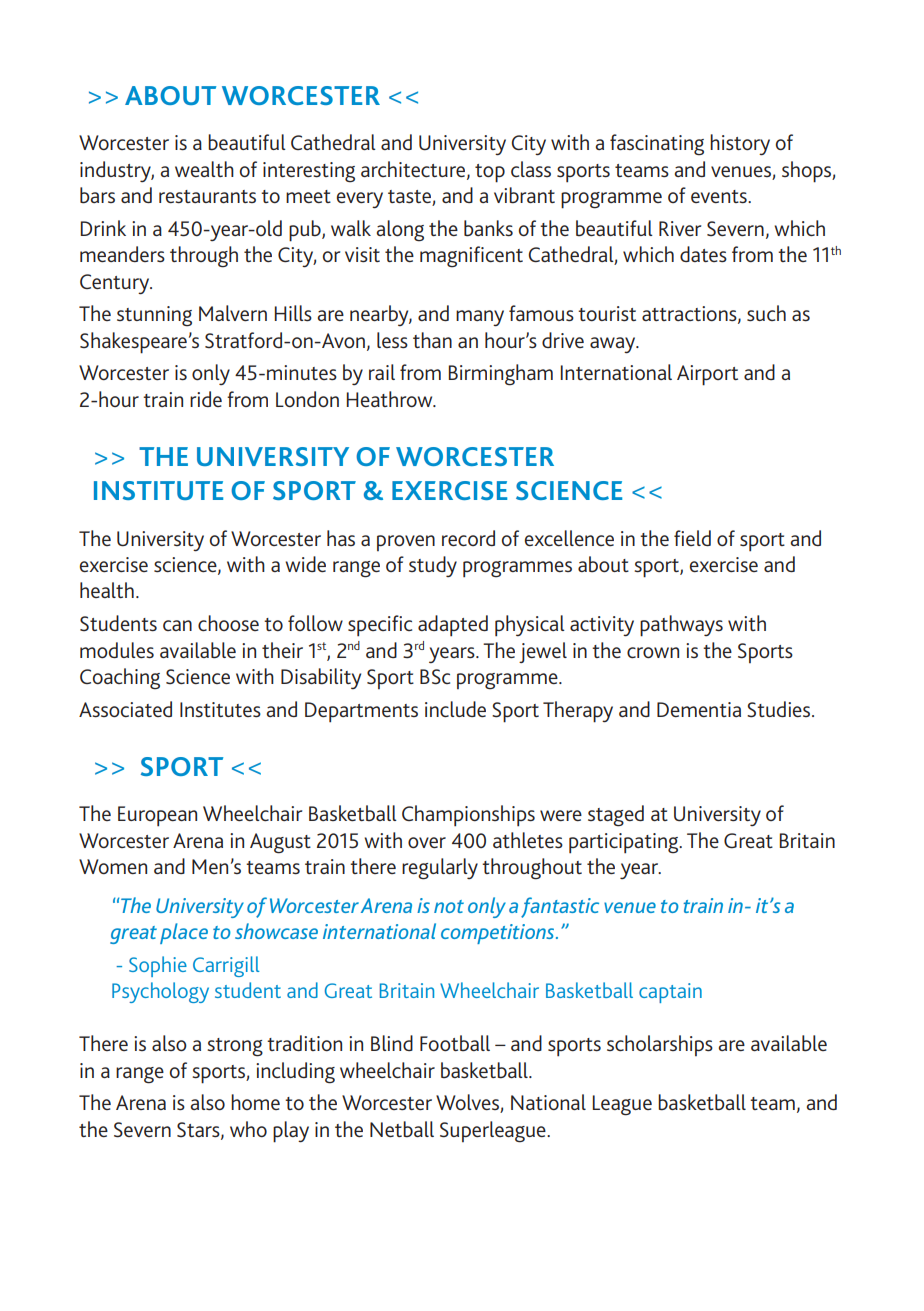 This image has width=924, height=1311. I want to click on Women, so click(113, 866).
